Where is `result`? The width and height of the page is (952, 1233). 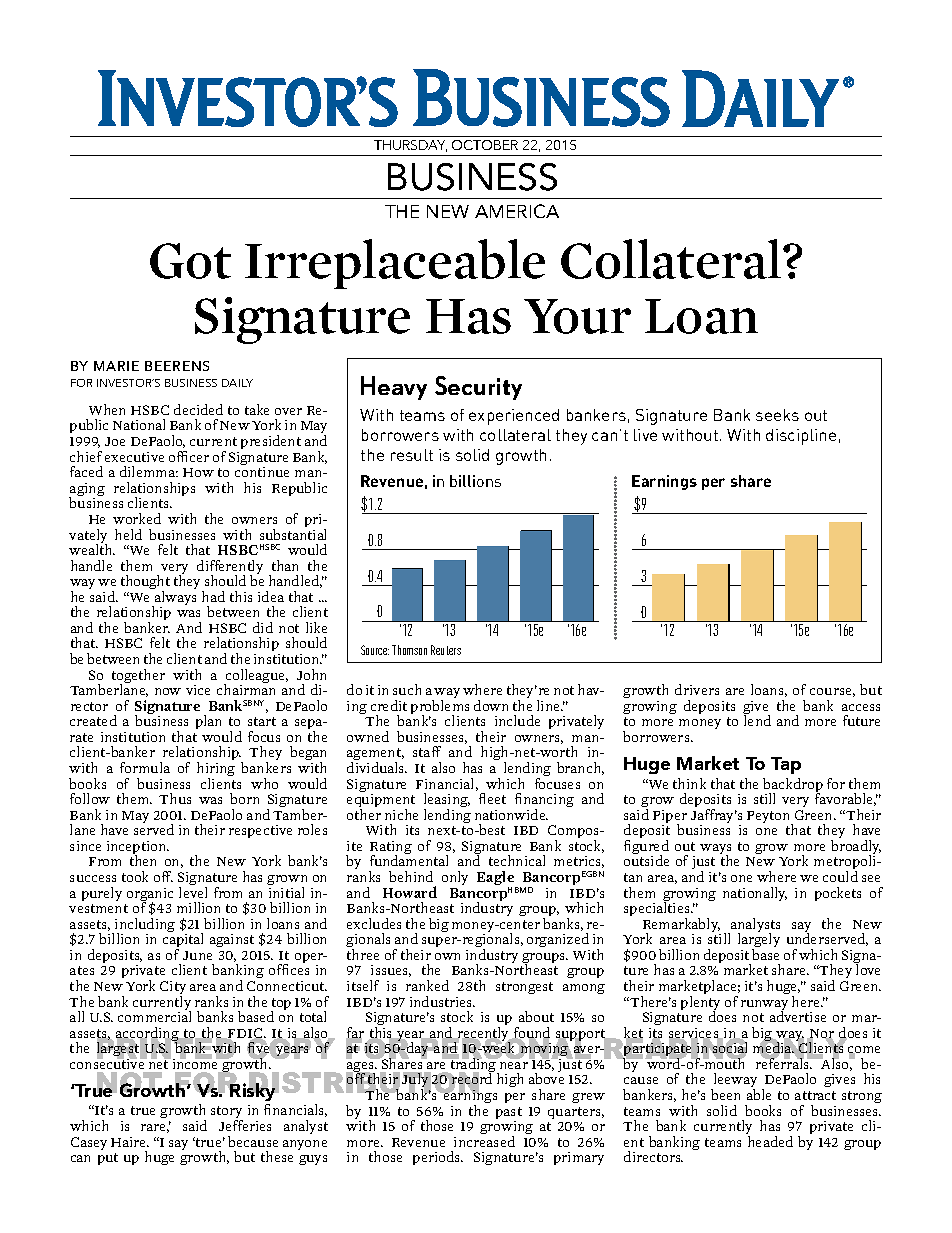
result is located at coordinates (412, 455).
